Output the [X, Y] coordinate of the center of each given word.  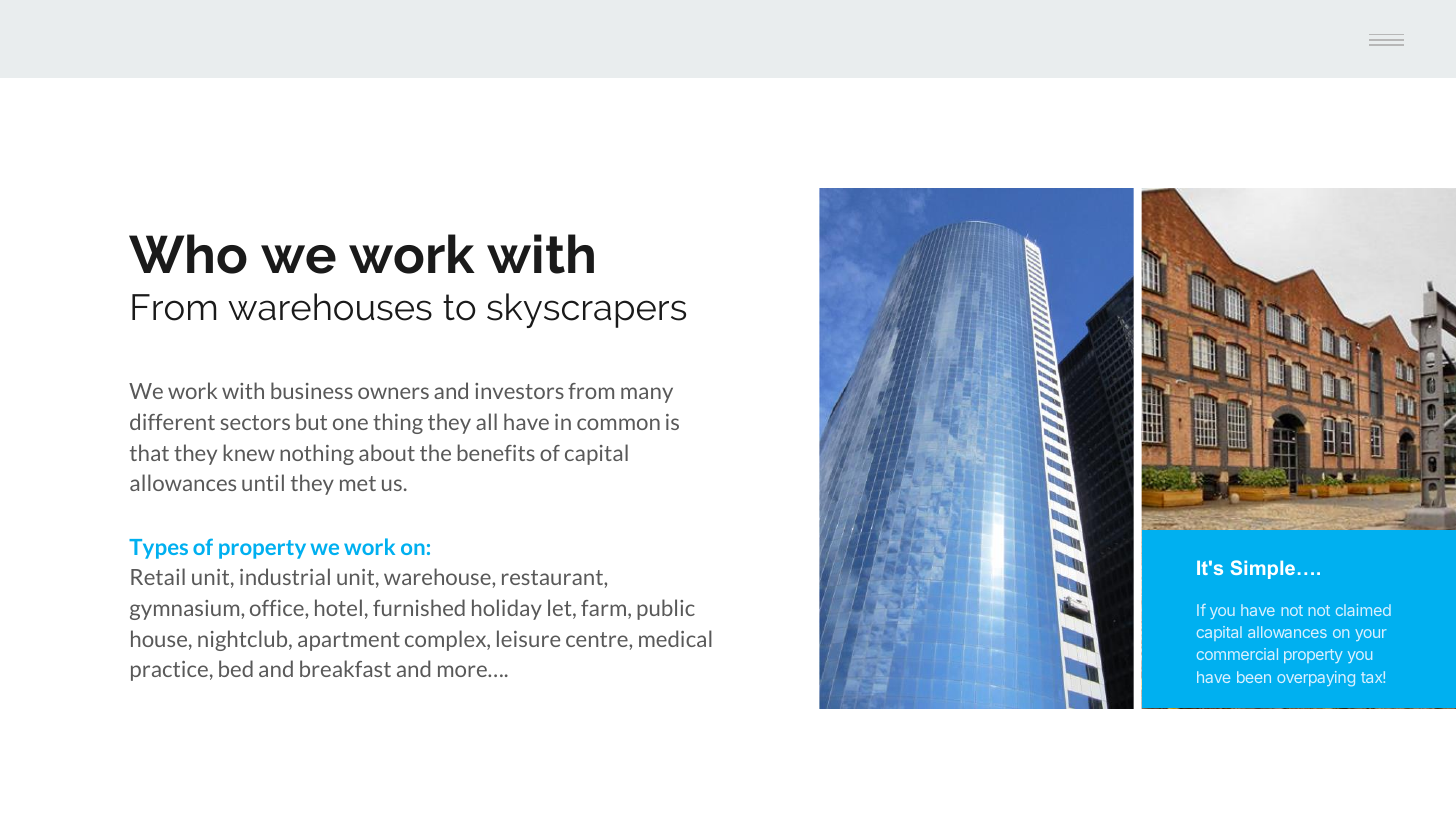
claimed [1363, 610]
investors [519, 391]
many [647, 395]
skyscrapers [586, 310]
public [666, 609]
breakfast [345, 668]
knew [249, 452]
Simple [1263, 569]
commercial [1237, 654]
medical [675, 638]
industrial [285, 576]
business [312, 390]
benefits [496, 452]
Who [188, 254]
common [618, 424]
